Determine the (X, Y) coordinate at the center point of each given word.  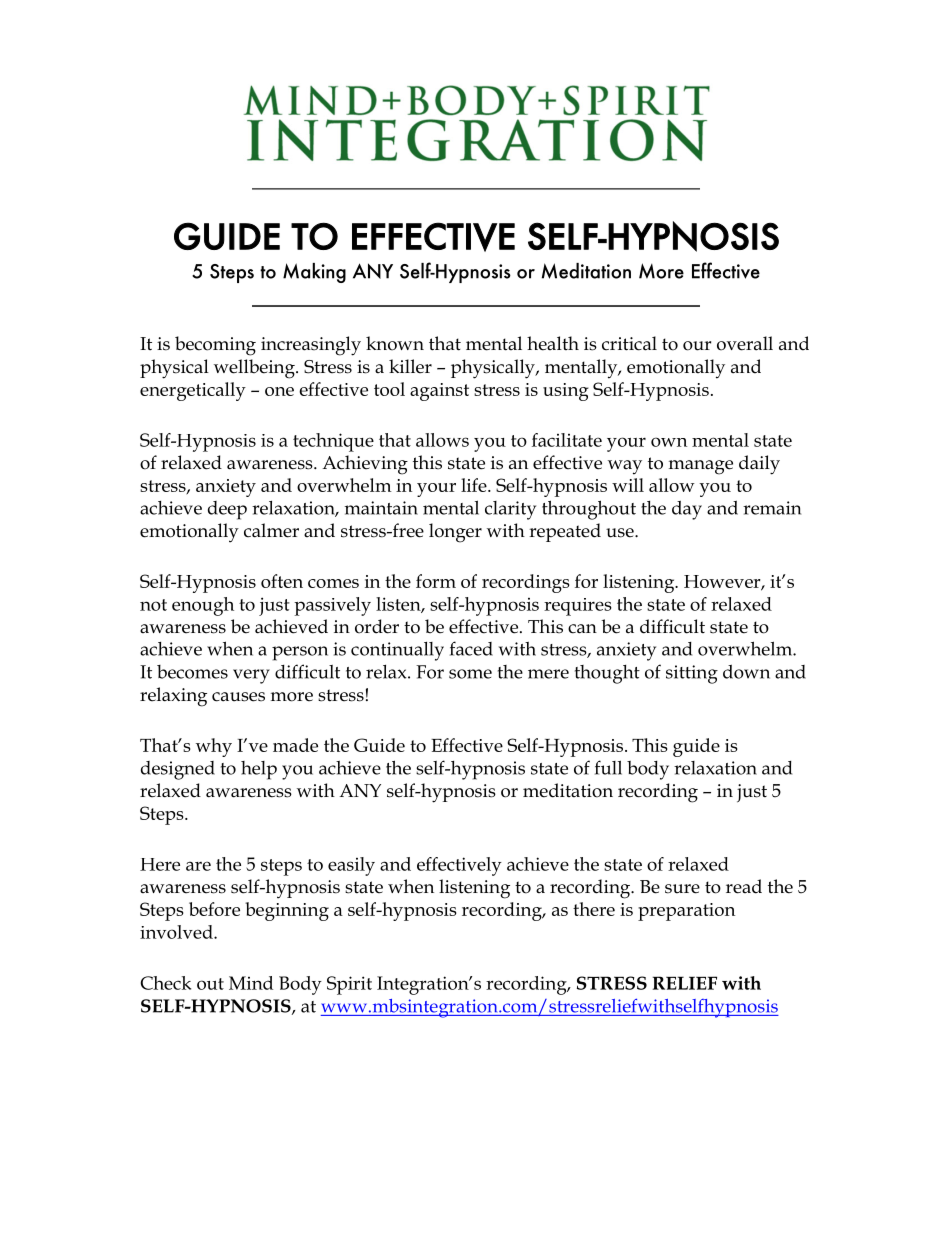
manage (701, 467)
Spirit (349, 985)
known (395, 343)
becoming (215, 346)
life (475, 485)
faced (471, 648)
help (259, 770)
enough (203, 606)
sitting (692, 674)
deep (227, 510)
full (608, 767)
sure (682, 889)
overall (745, 343)
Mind (251, 983)
